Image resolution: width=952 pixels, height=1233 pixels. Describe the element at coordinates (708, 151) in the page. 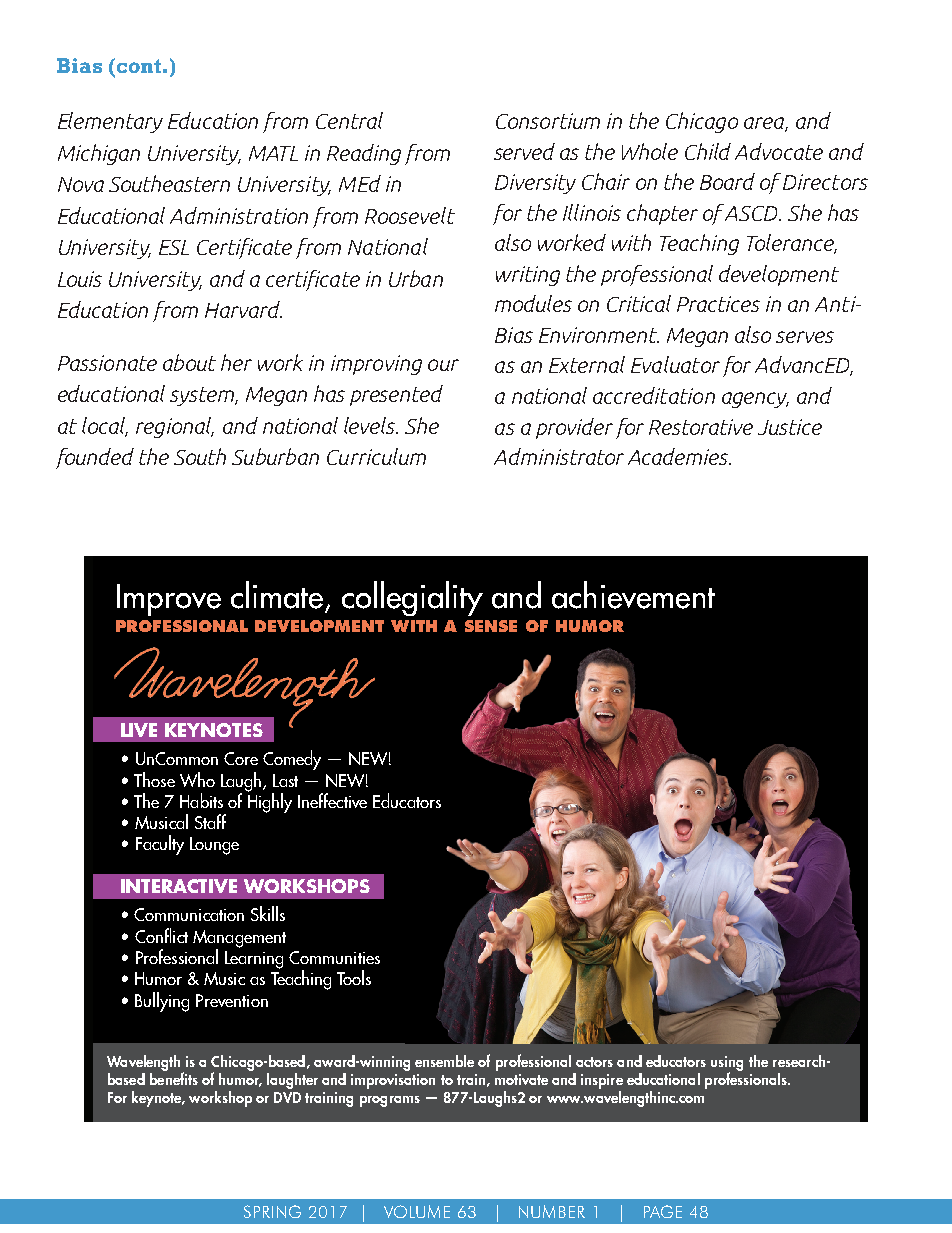

I see `Child` at that location.
